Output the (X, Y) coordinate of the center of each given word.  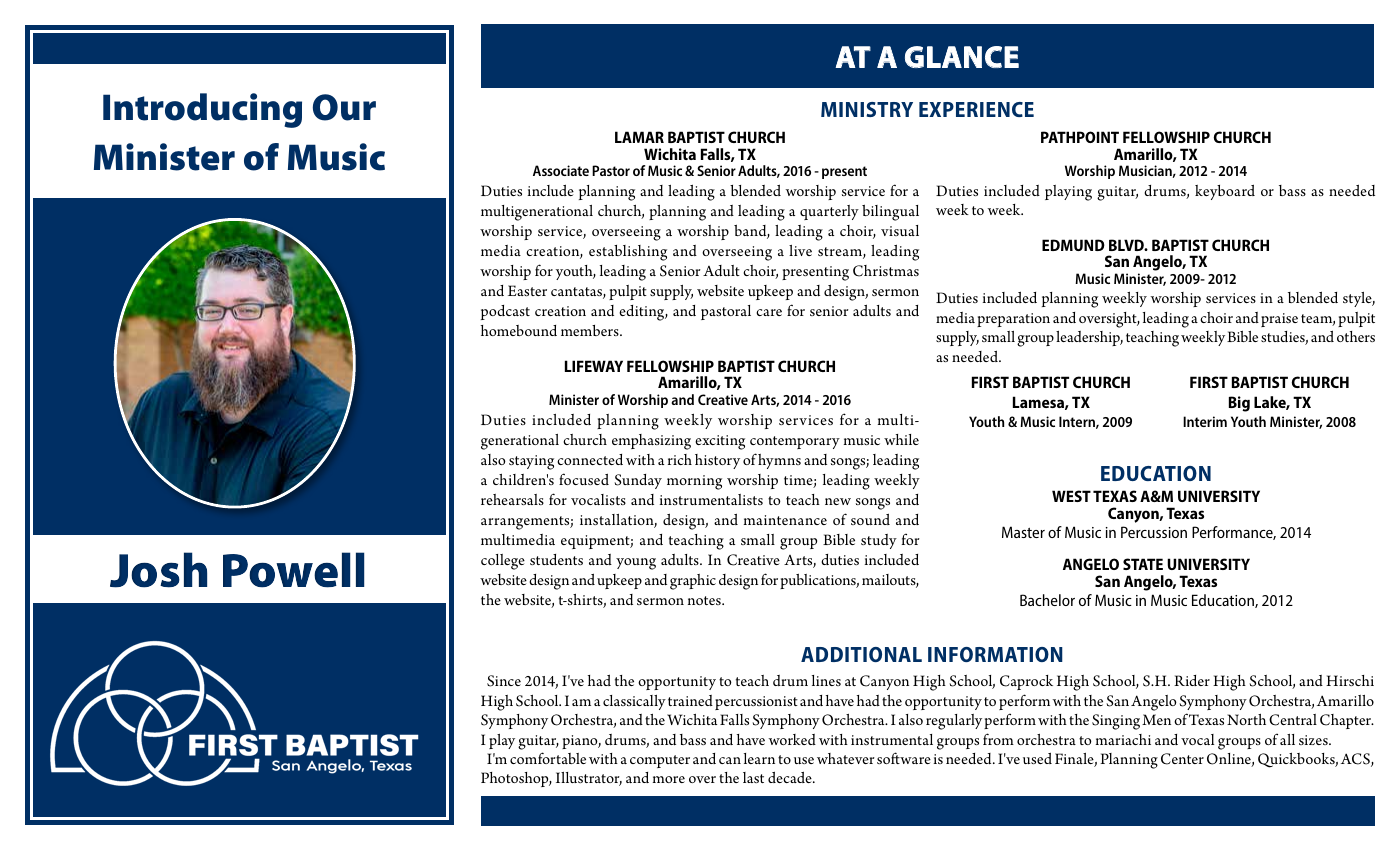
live (800, 250)
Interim (1205, 421)
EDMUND (1073, 245)
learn (759, 758)
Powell (293, 570)
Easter (527, 290)
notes (705, 600)
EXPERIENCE (976, 109)
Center (1182, 759)
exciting (720, 442)
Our (344, 107)
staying (531, 462)
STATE (1143, 564)
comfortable (548, 758)
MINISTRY (867, 109)
